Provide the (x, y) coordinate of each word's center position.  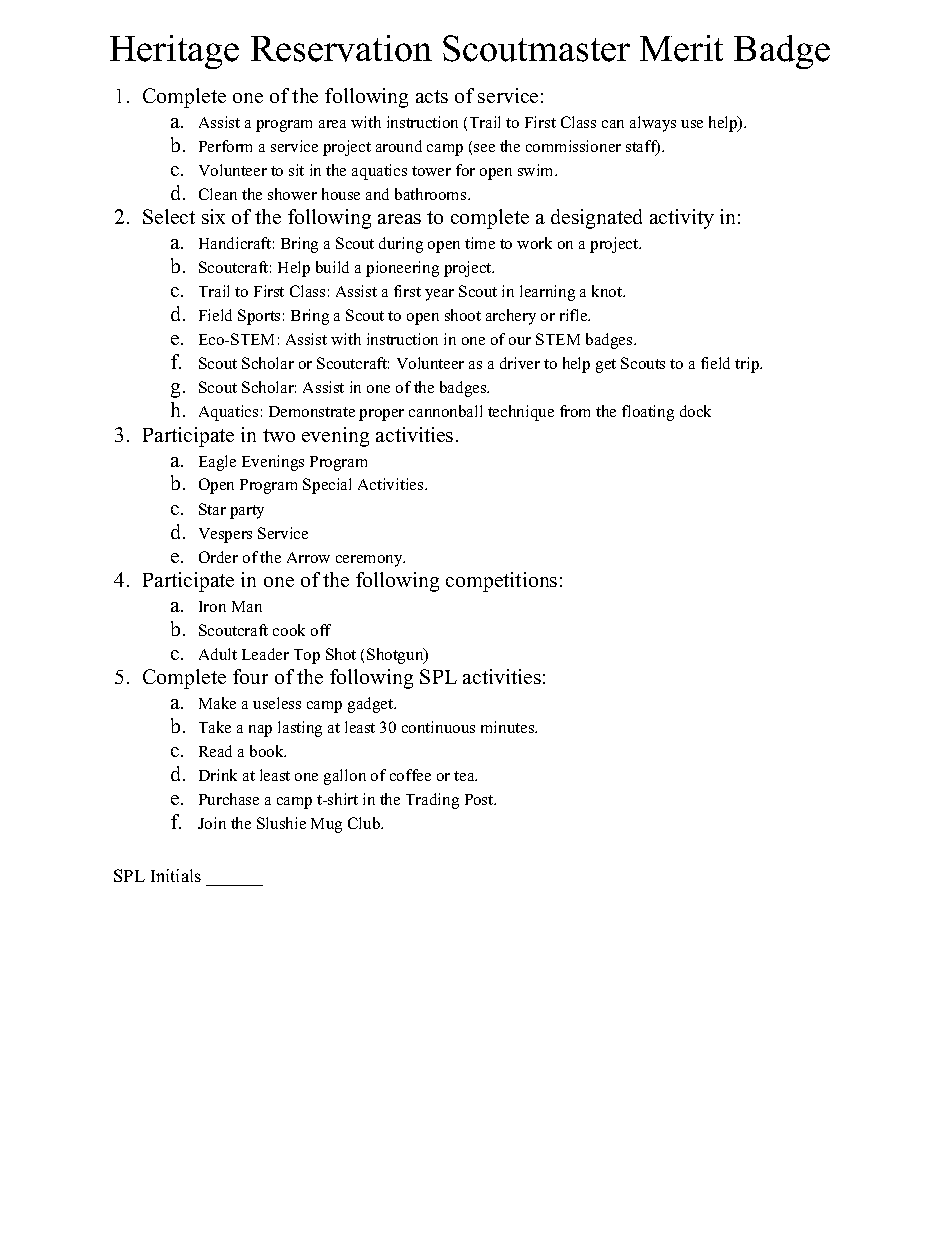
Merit (681, 48)
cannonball (445, 411)
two (279, 435)
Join (212, 823)
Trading (432, 801)
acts (432, 96)
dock (695, 411)
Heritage (174, 52)
